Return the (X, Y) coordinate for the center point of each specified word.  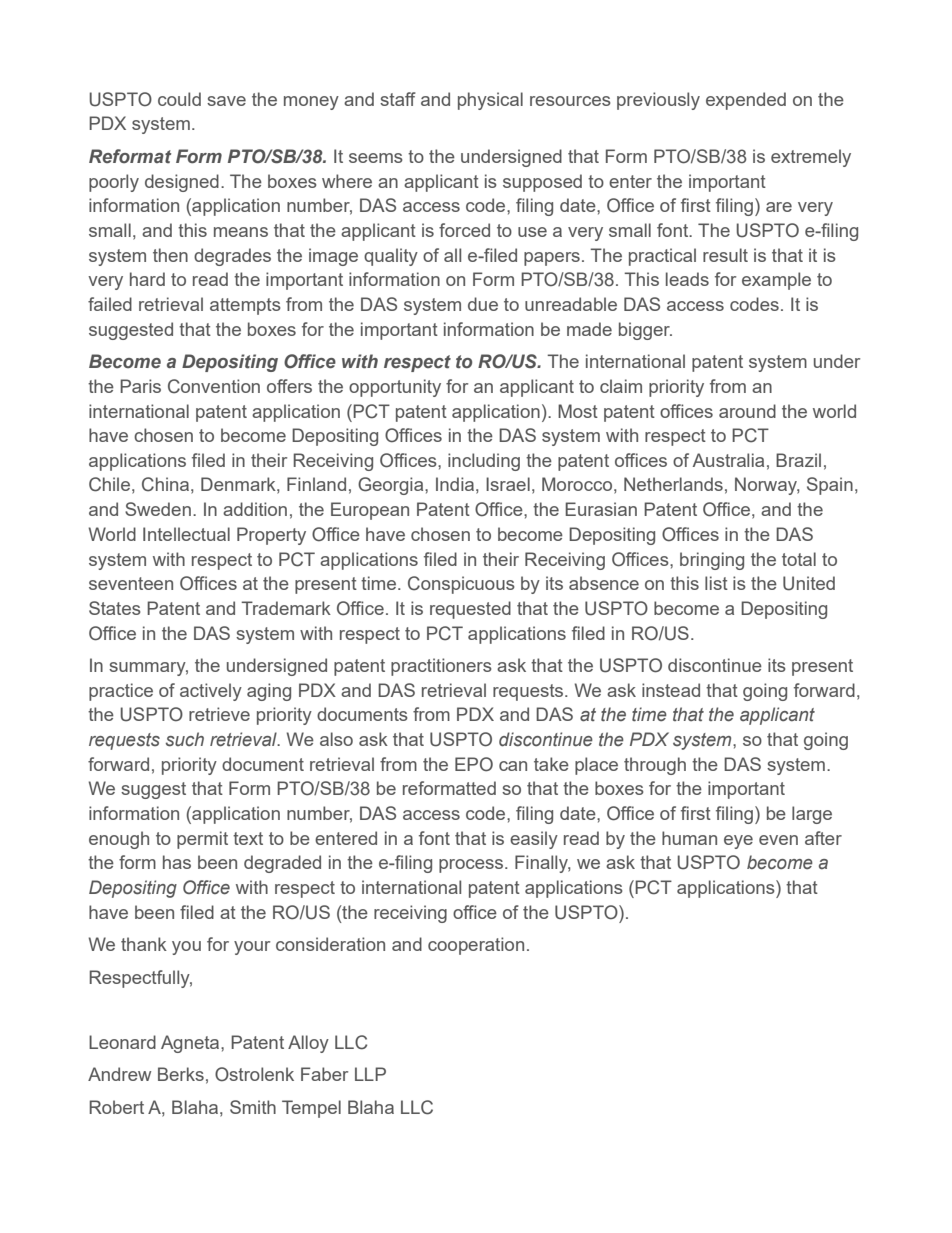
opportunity (395, 388)
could (179, 99)
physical (490, 101)
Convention (214, 386)
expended (746, 101)
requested (470, 610)
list (716, 583)
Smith (253, 1107)
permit (202, 840)
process (472, 866)
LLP (370, 1074)
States (115, 608)
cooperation (476, 946)
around (747, 411)
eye (738, 842)
